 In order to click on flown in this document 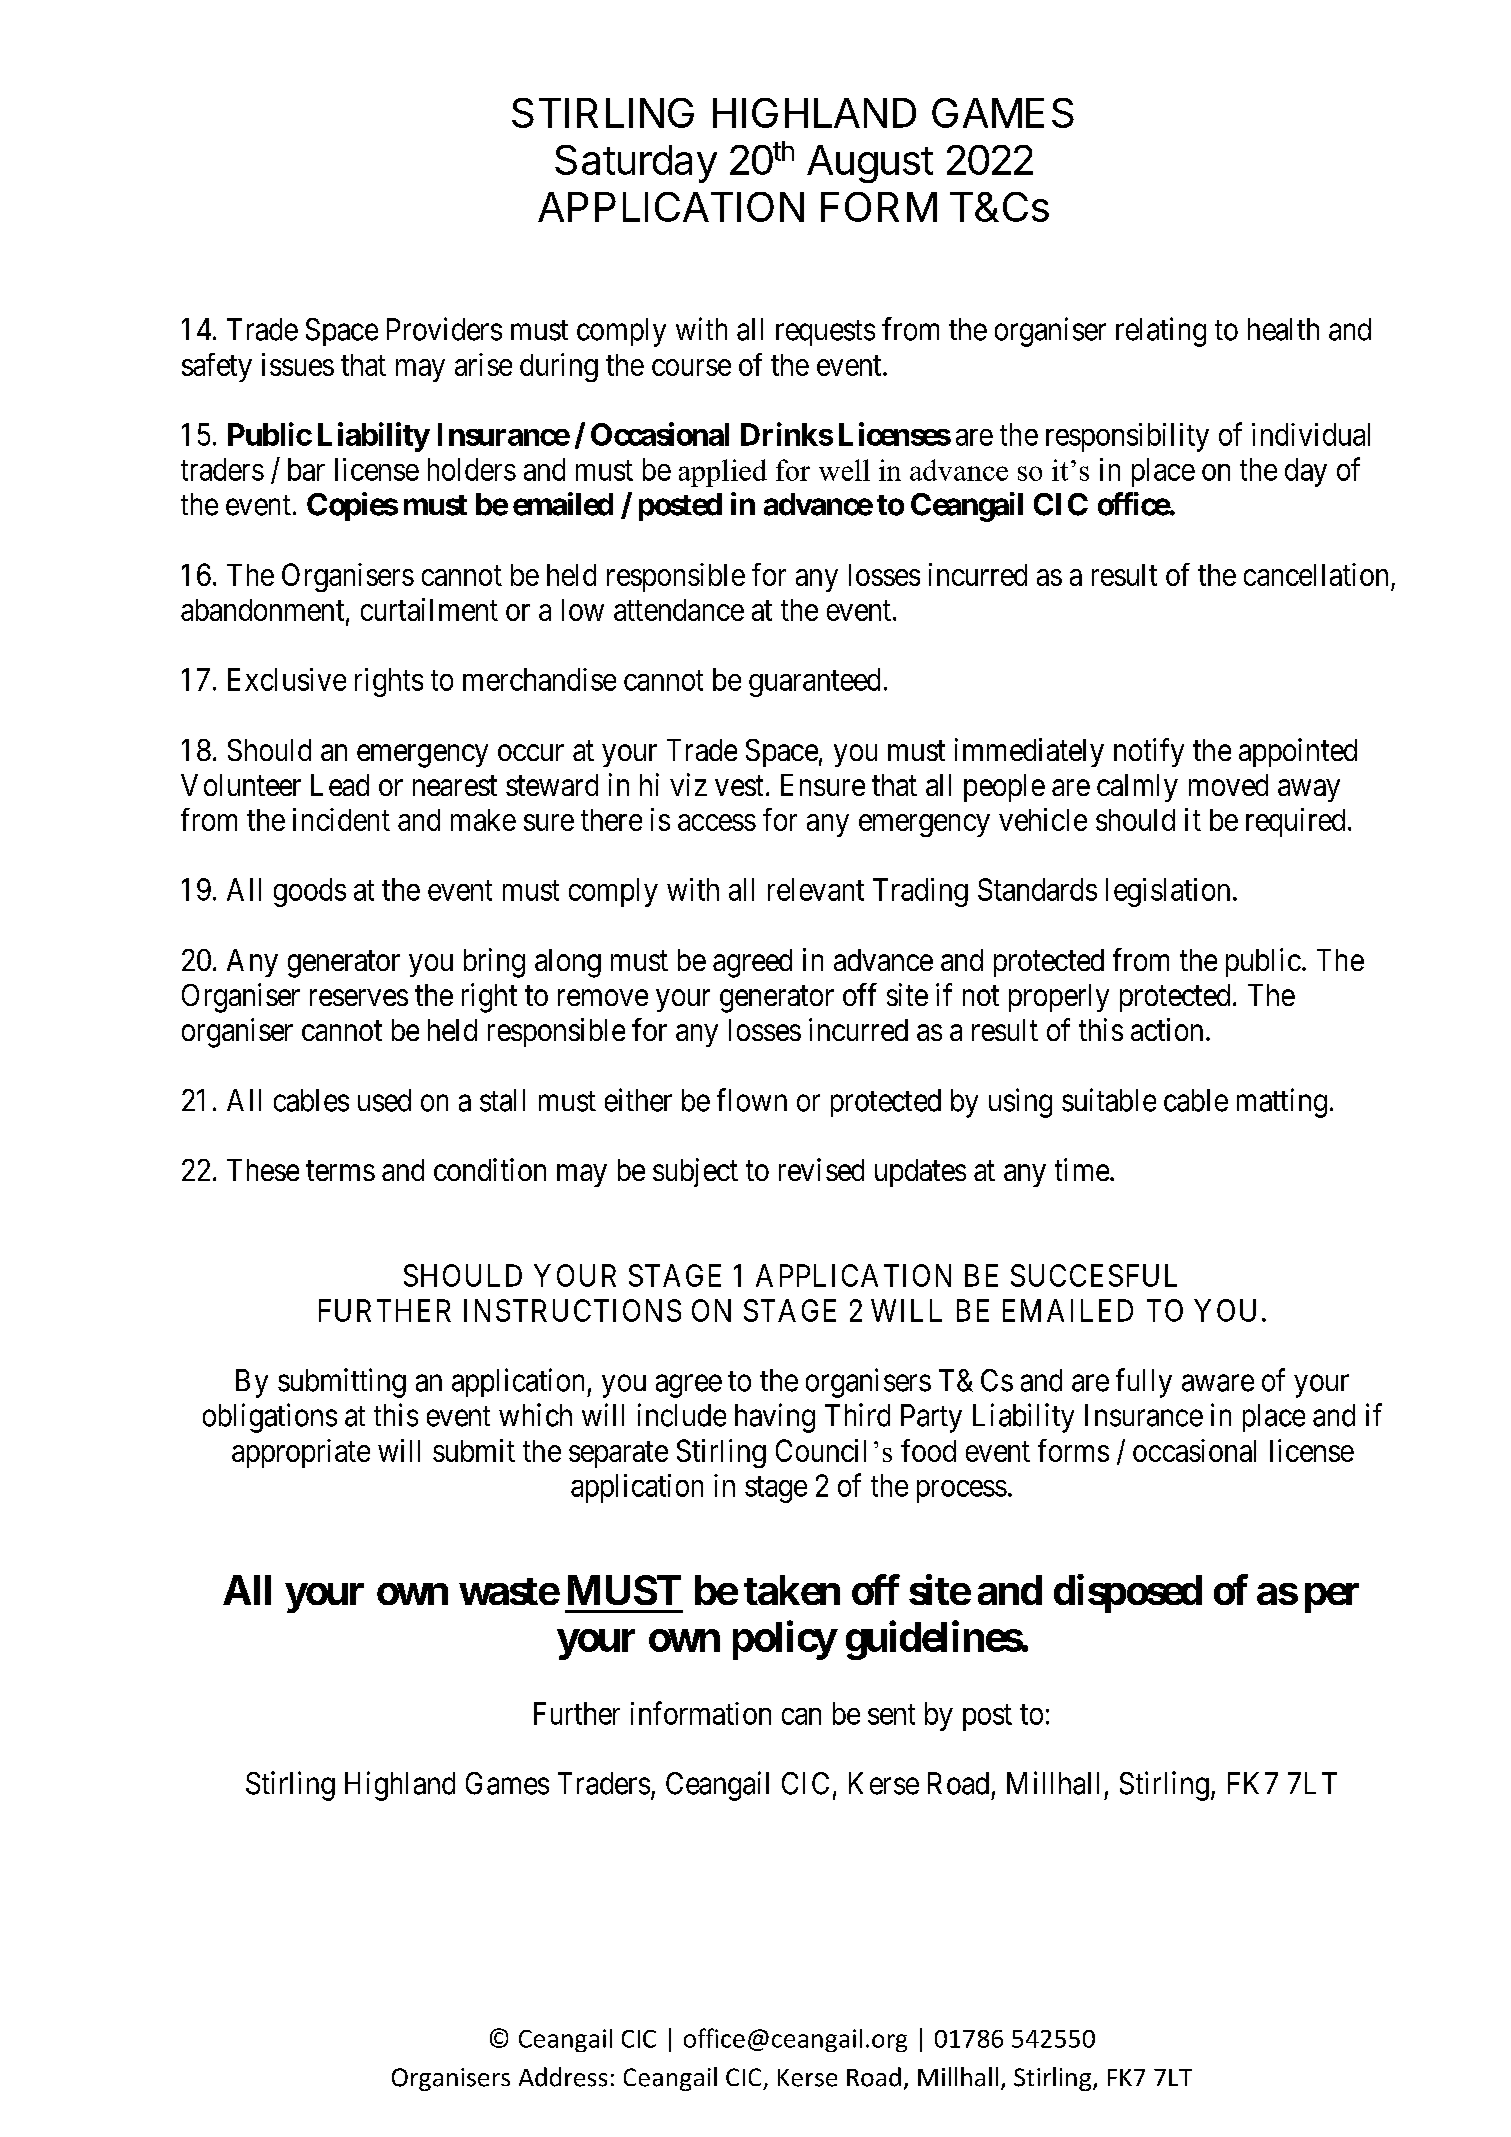, I will do `click(752, 1100)`.
